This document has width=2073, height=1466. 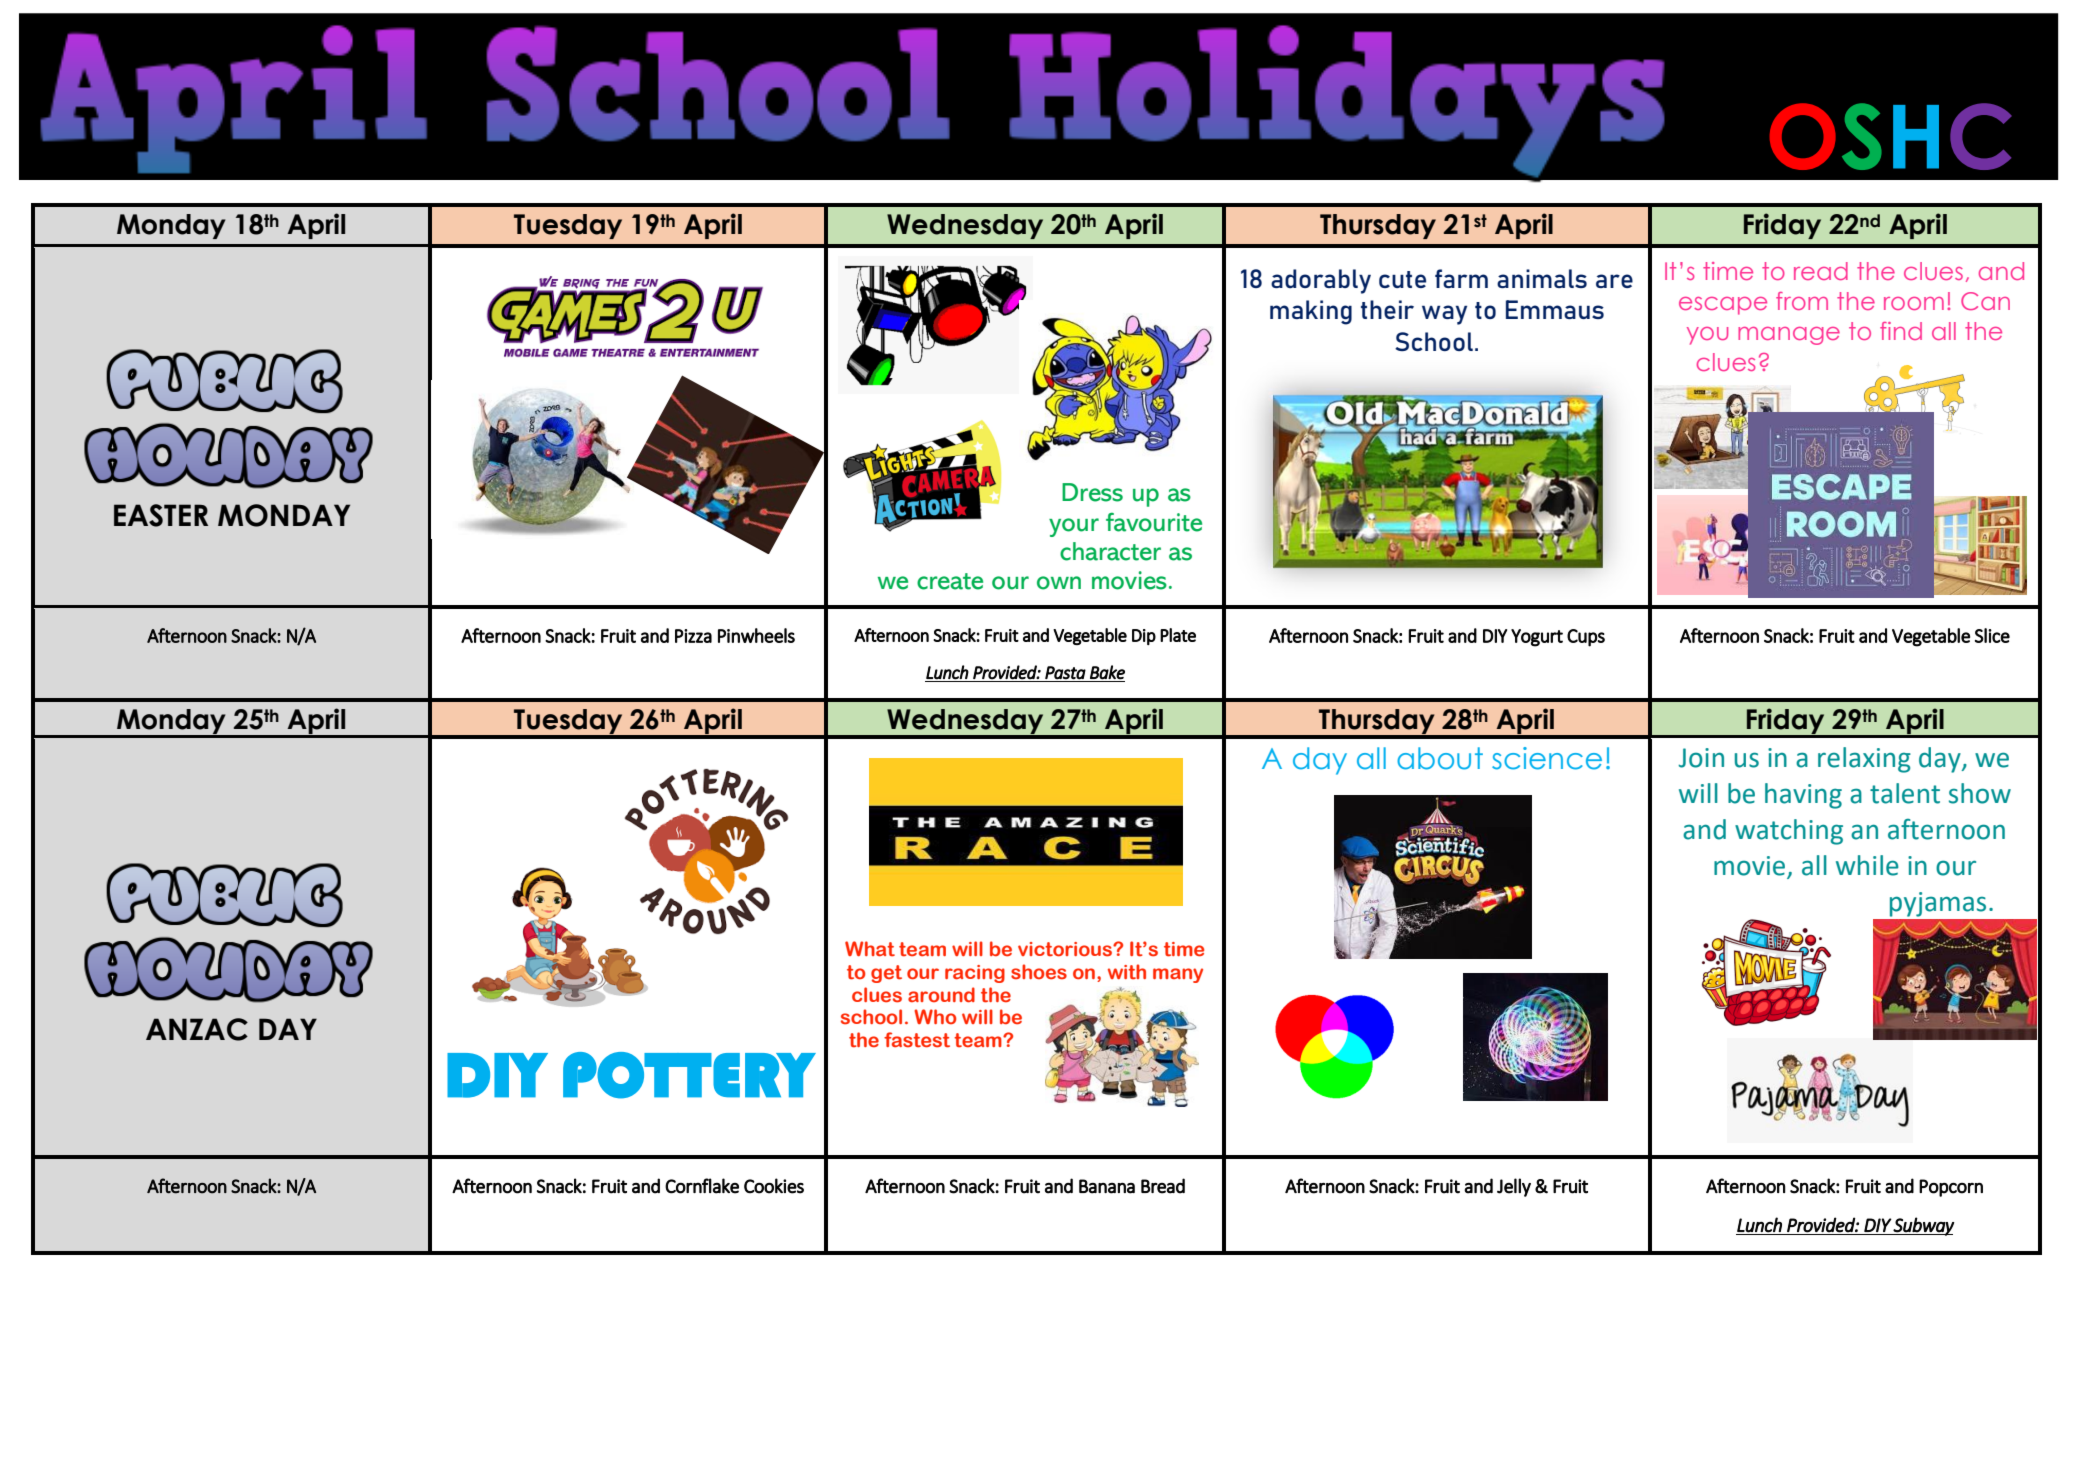 What do you see at coordinates (161, 515) in the document?
I see `EASTER` at bounding box center [161, 515].
